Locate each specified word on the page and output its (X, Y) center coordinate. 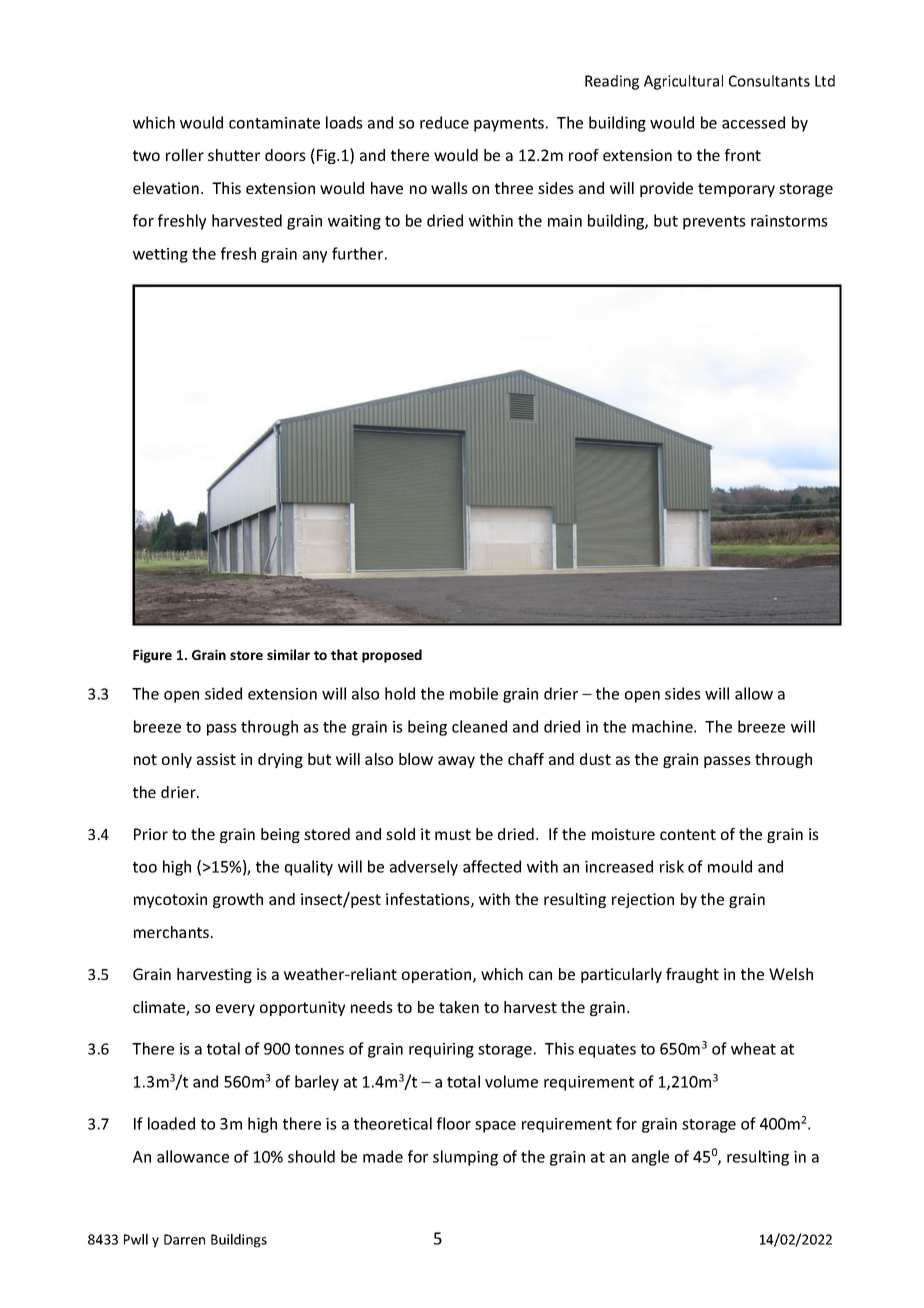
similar (288, 654)
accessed (753, 122)
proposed (392, 656)
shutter (234, 155)
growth (238, 900)
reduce (444, 122)
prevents (714, 223)
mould (730, 866)
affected (492, 866)
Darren (184, 1239)
